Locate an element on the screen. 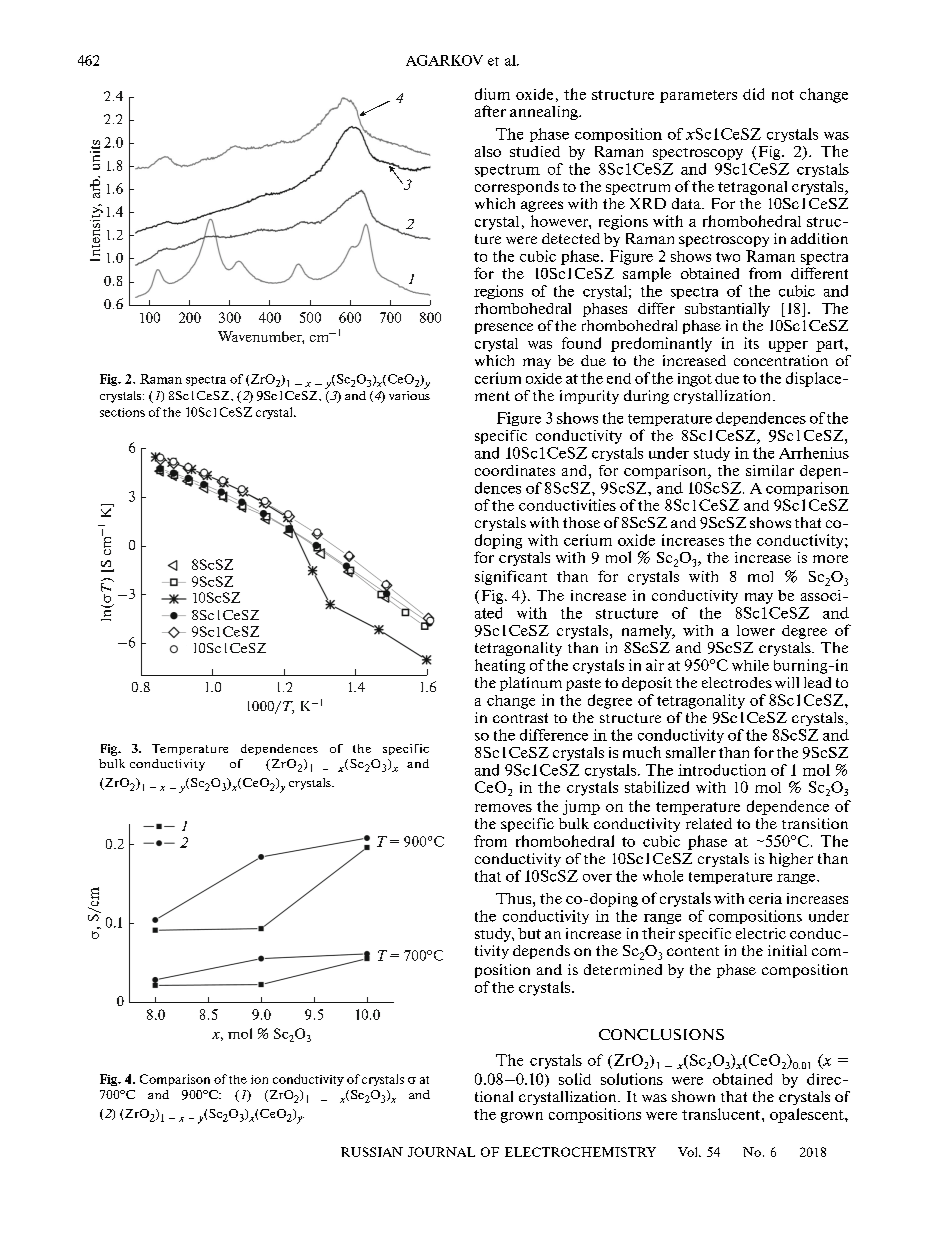 This screenshot has width=952, height=1233. sections is located at coordinates (122, 412).
